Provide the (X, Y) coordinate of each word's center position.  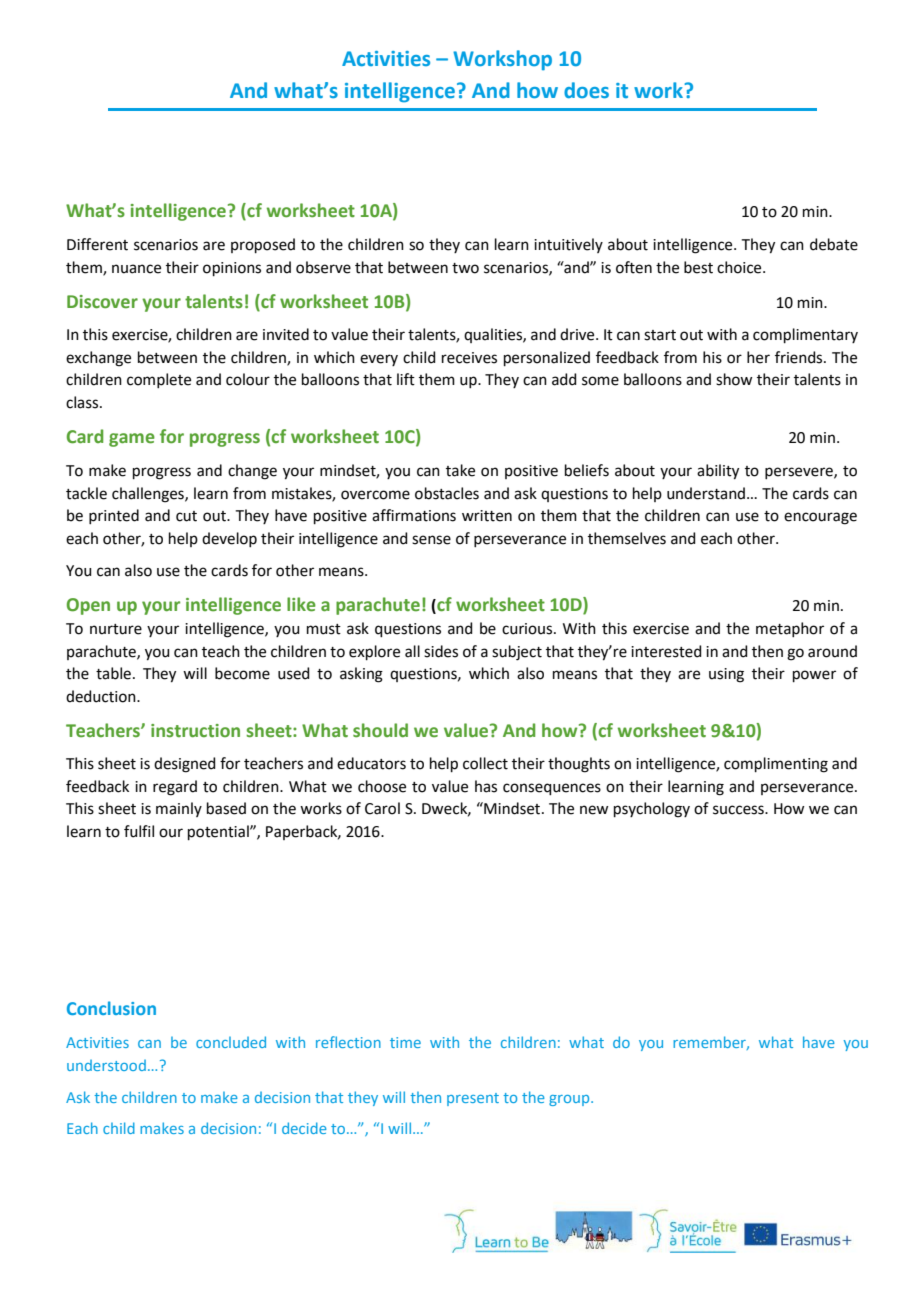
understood (106, 1065)
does (586, 90)
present (473, 1099)
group (570, 1100)
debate (834, 244)
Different (97, 244)
